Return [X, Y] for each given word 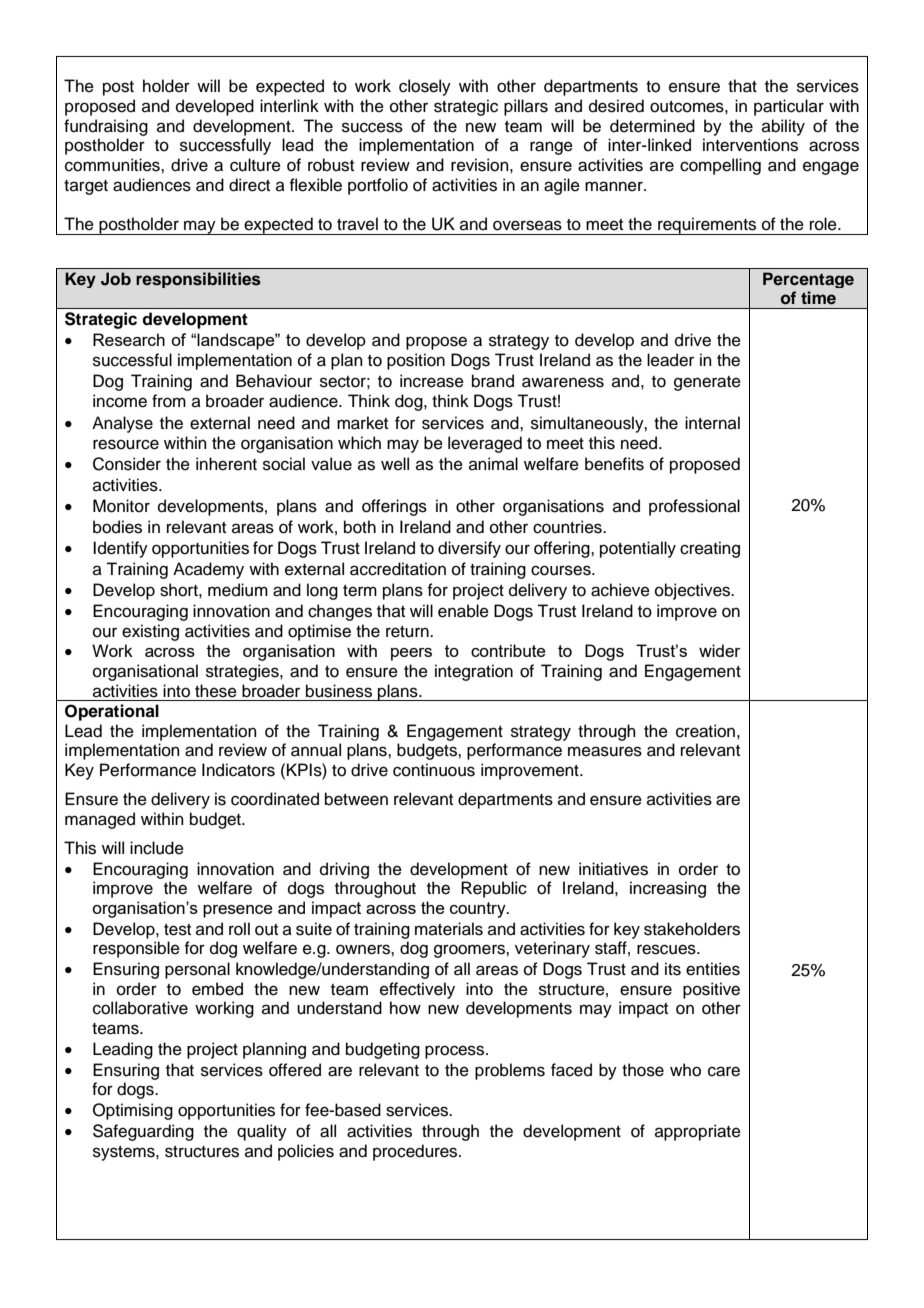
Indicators [238, 770]
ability [783, 127]
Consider [127, 464]
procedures [416, 1152]
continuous [434, 770]
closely [425, 87]
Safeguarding [143, 1132]
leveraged [485, 444]
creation [705, 731]
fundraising [106, 127]
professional [694, 507]
